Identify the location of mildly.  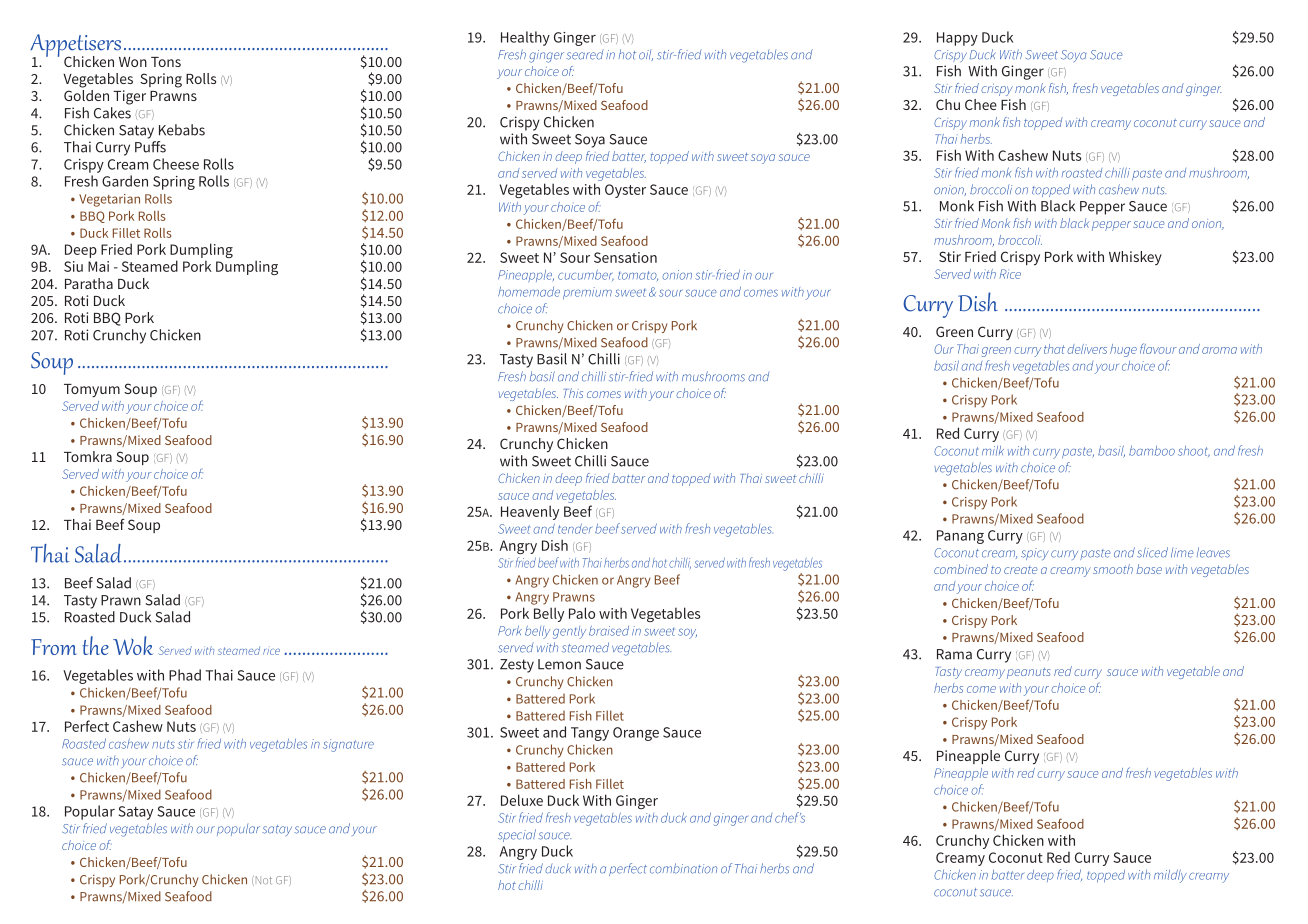
(1170, 876).
